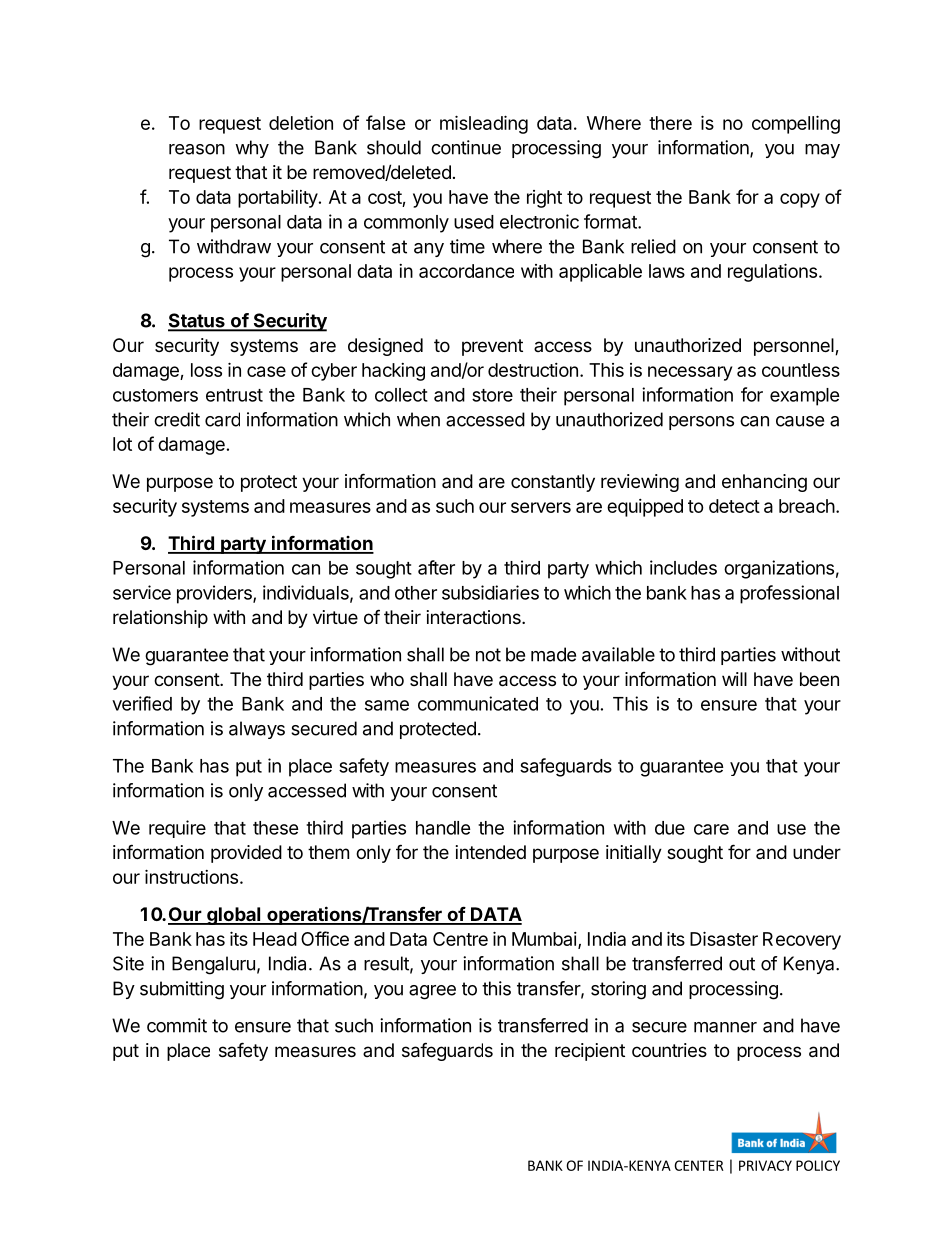 This screenshot has height=1233, width=952. Describe the element at coordinates (491, 852) in the screenshot. I see `intended` at that location.
